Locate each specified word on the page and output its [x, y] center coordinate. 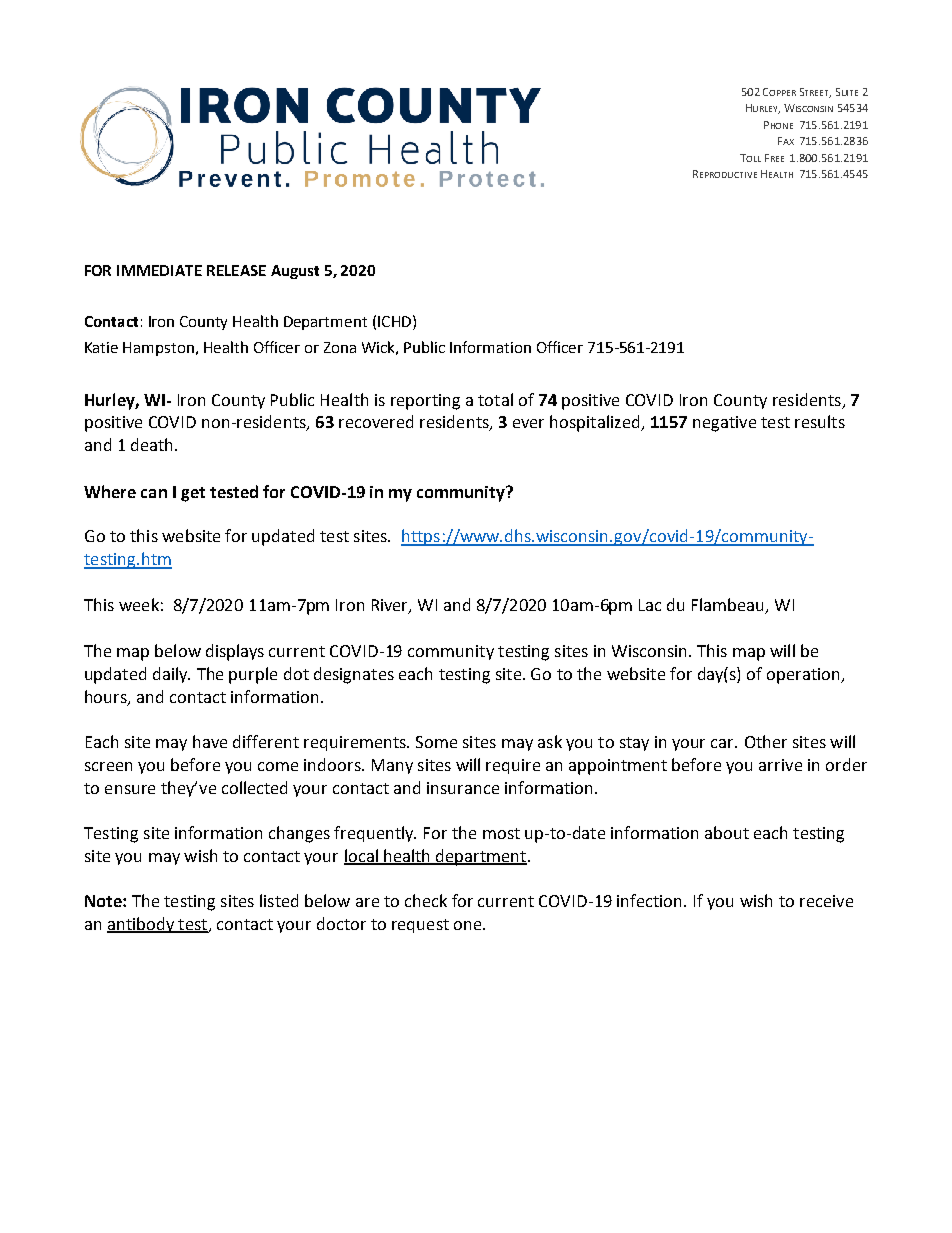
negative [724, 424]
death [153, 444]
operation [804, 676]
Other [766, 741]
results [820, 421]
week [139, 604]
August [295, 272]
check [426, 900]
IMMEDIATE [159, 270]
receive [826, 901]
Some [436, 742]
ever [528, 423]
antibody [142, 925]
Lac [650, 605]
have [210, 741]
